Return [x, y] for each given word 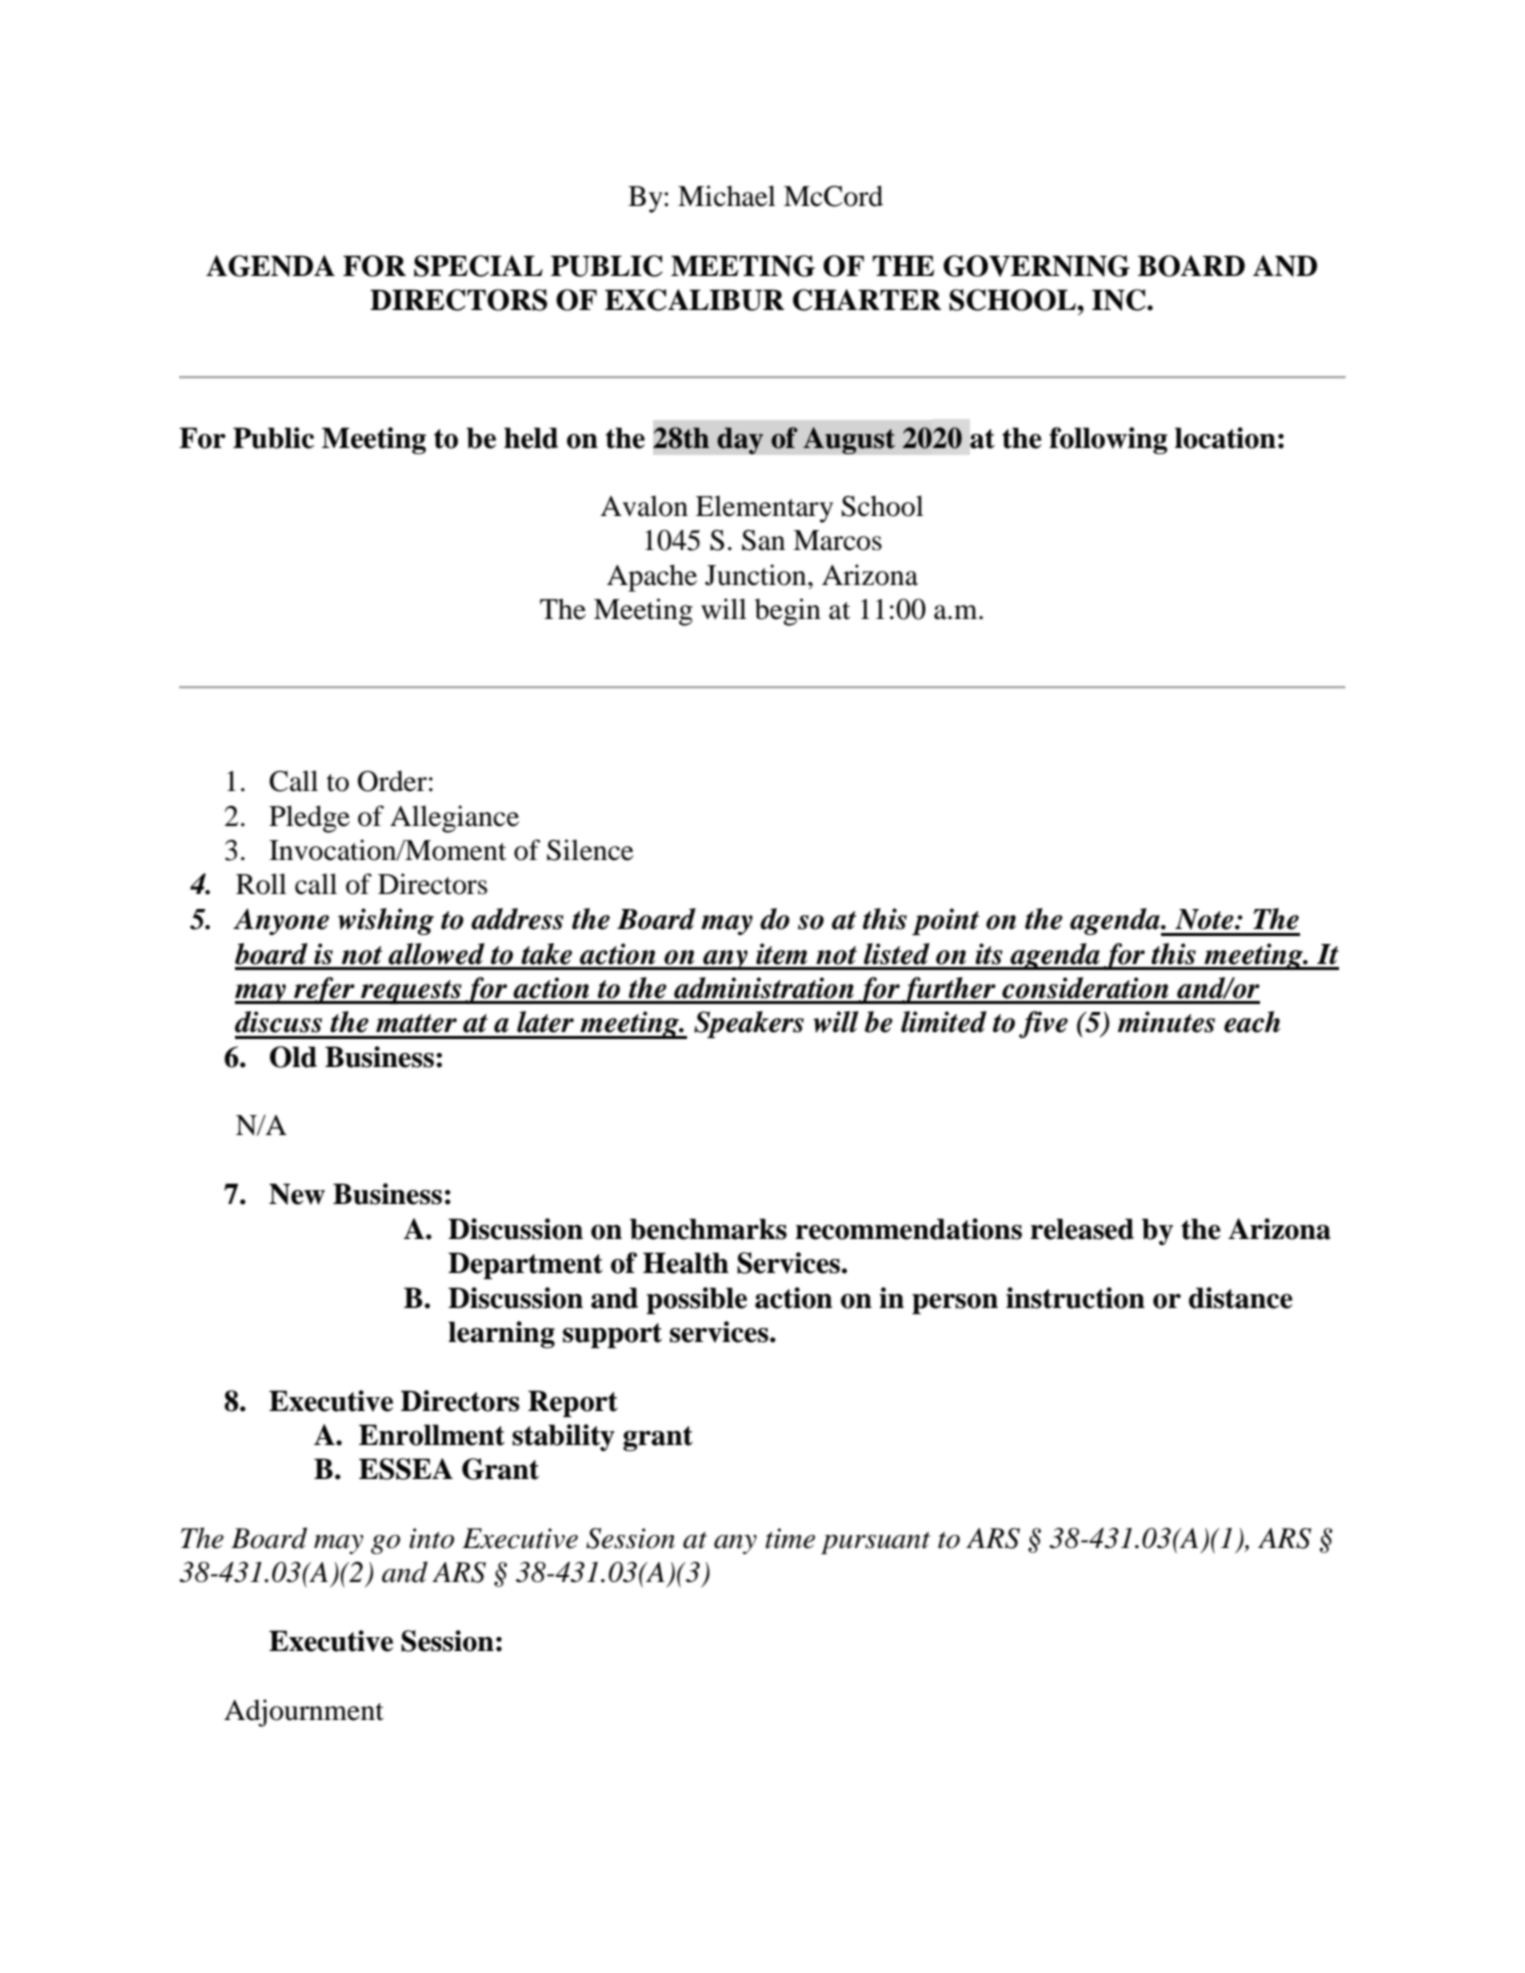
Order [392, 781]
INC [1120, 300]
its [989, 954]
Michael [726, 196]
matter [416, 1023]
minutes [1166, 1022]
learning [501, 1334]
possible [696, 1300]
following [1108, 440]
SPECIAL [478, 266]
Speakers [749, 1024]
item [781, 954]
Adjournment [304, 1713]
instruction [1075, 1298]
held [531, 438]
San [763, 540]
